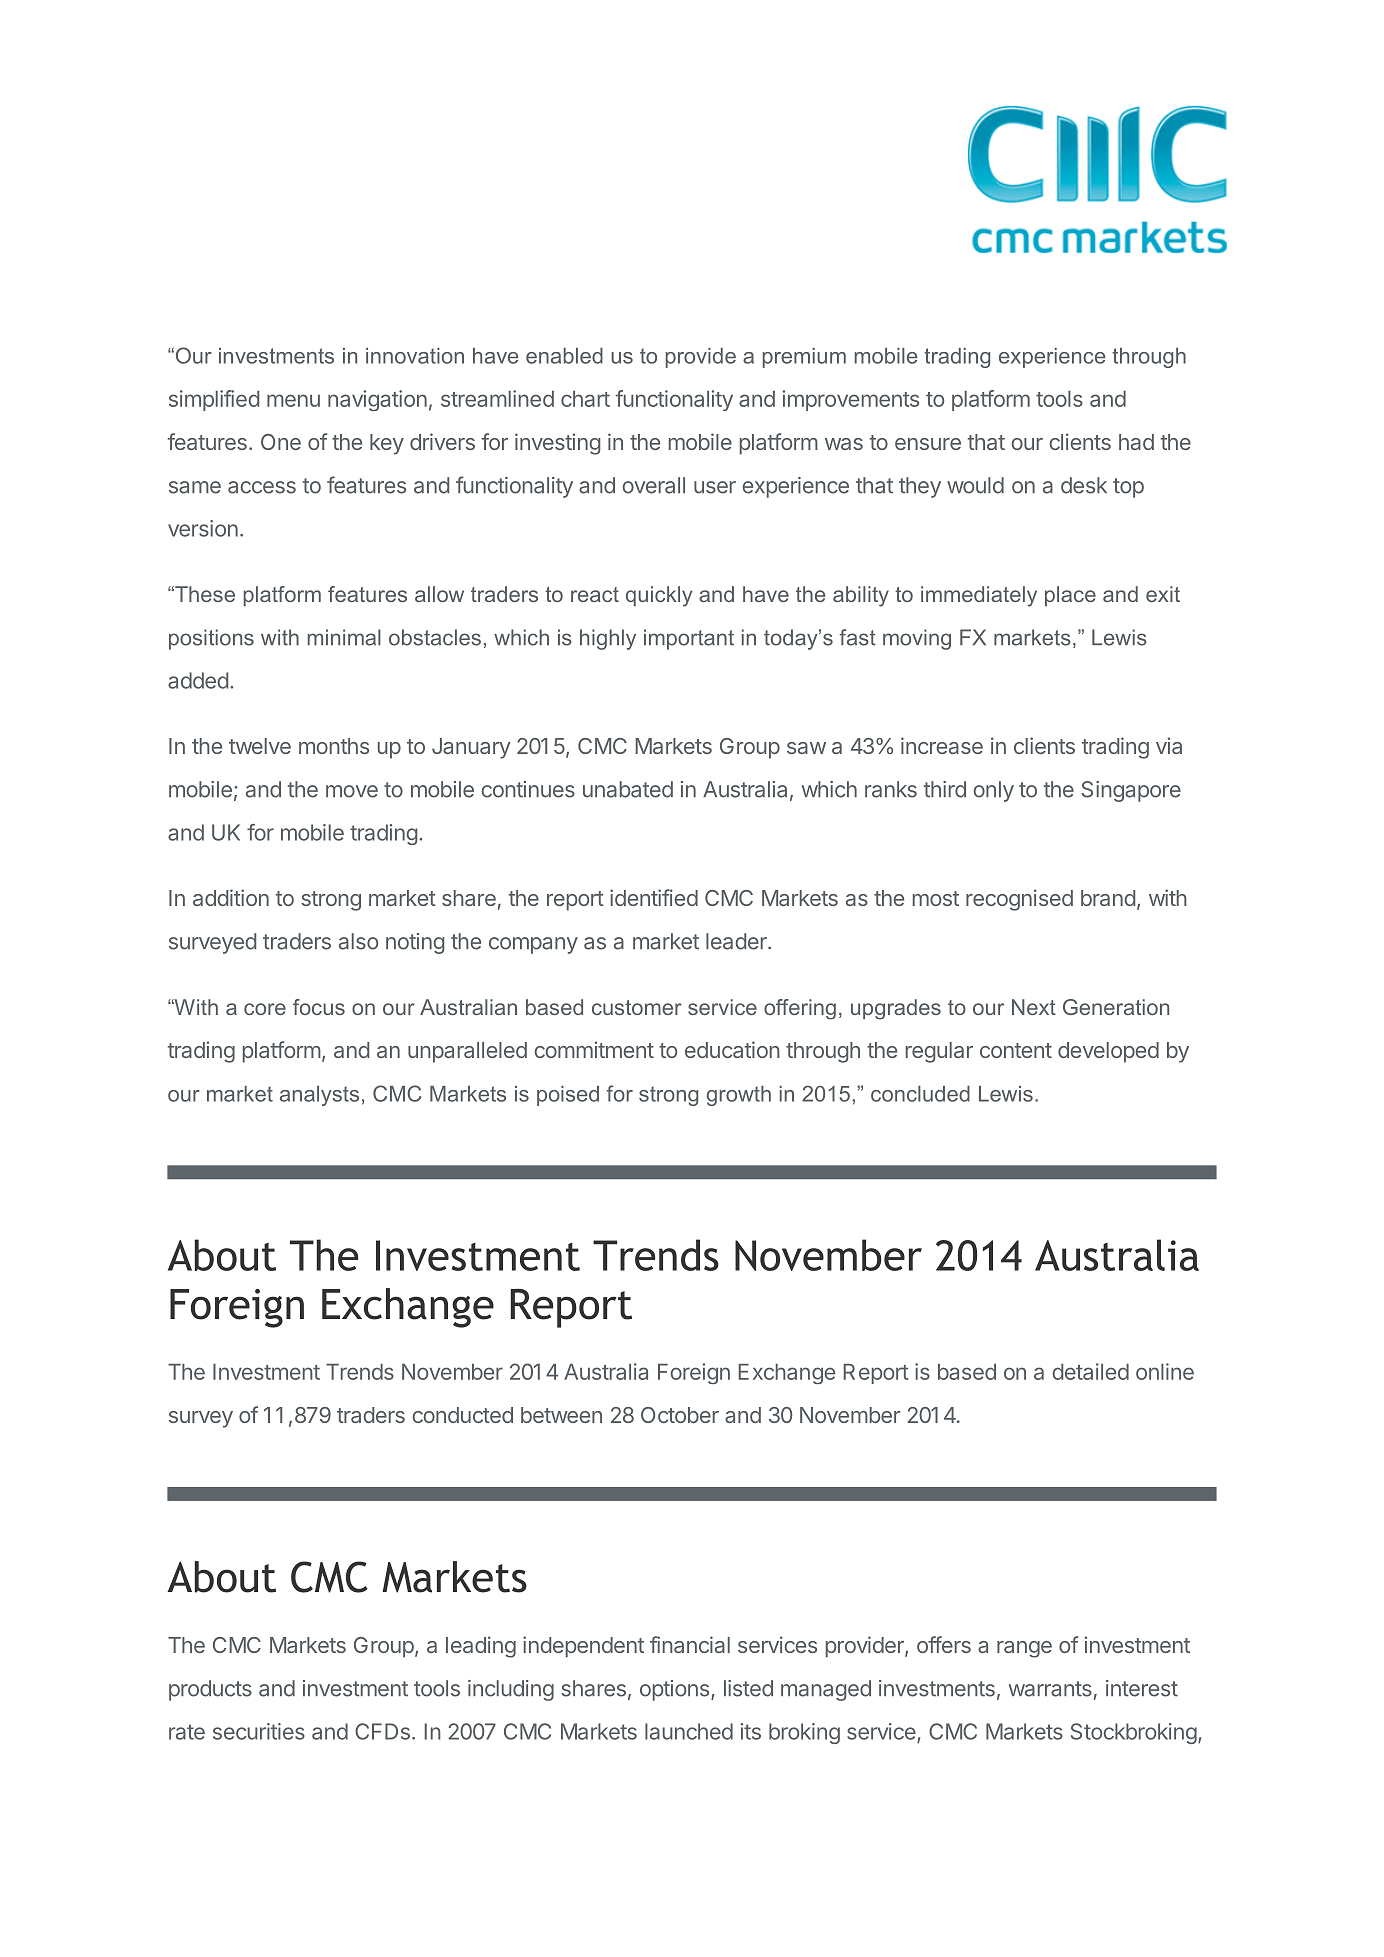 This page has width=1384, height=1957. I want to click on content, so click(1016, 1050).
